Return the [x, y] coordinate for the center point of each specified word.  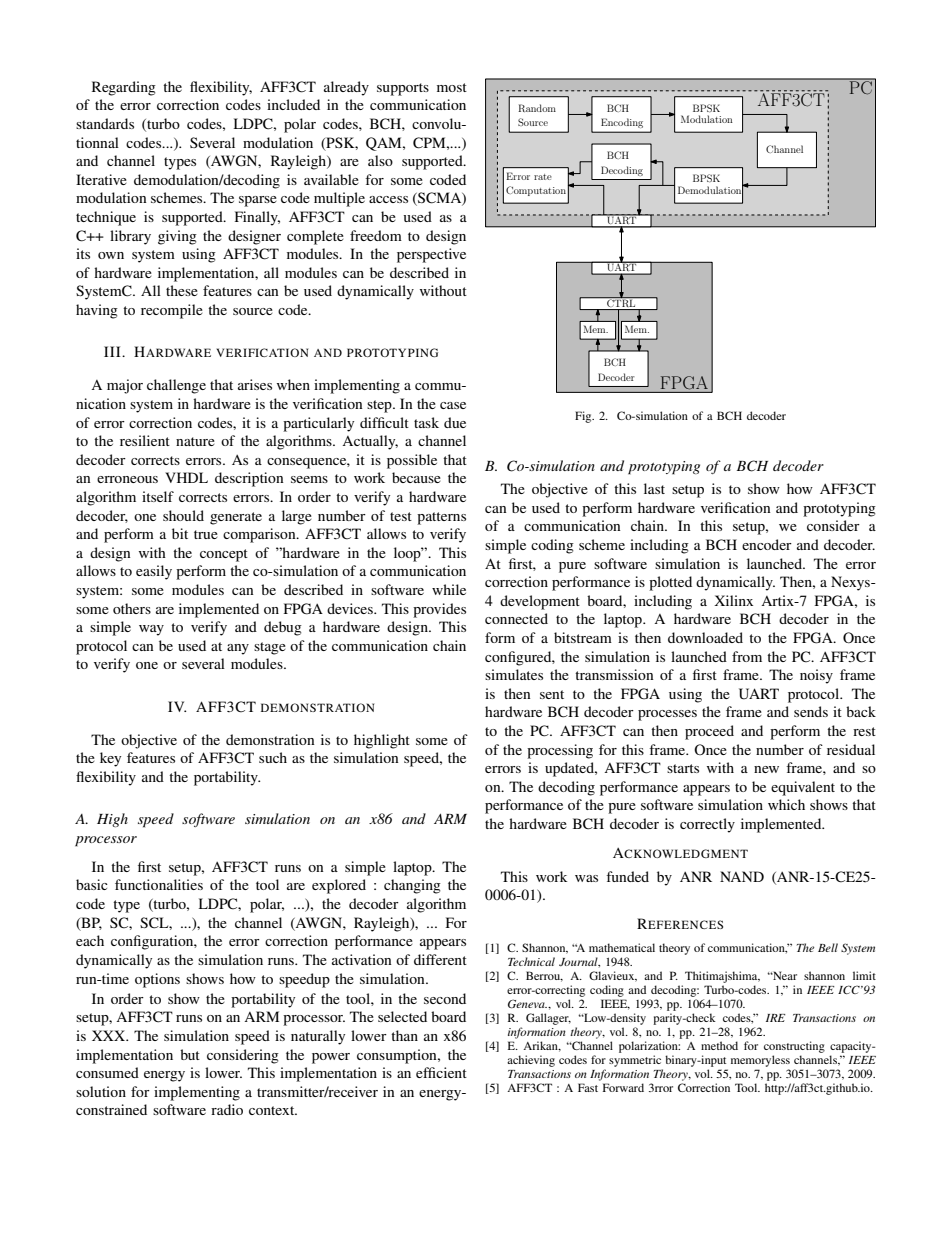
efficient [441, 1072]
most [452, 87]
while [449, 589]
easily [154, 572]
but [190, 1054]
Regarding [124, 88]
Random [537, 108]
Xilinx [733, 600]
